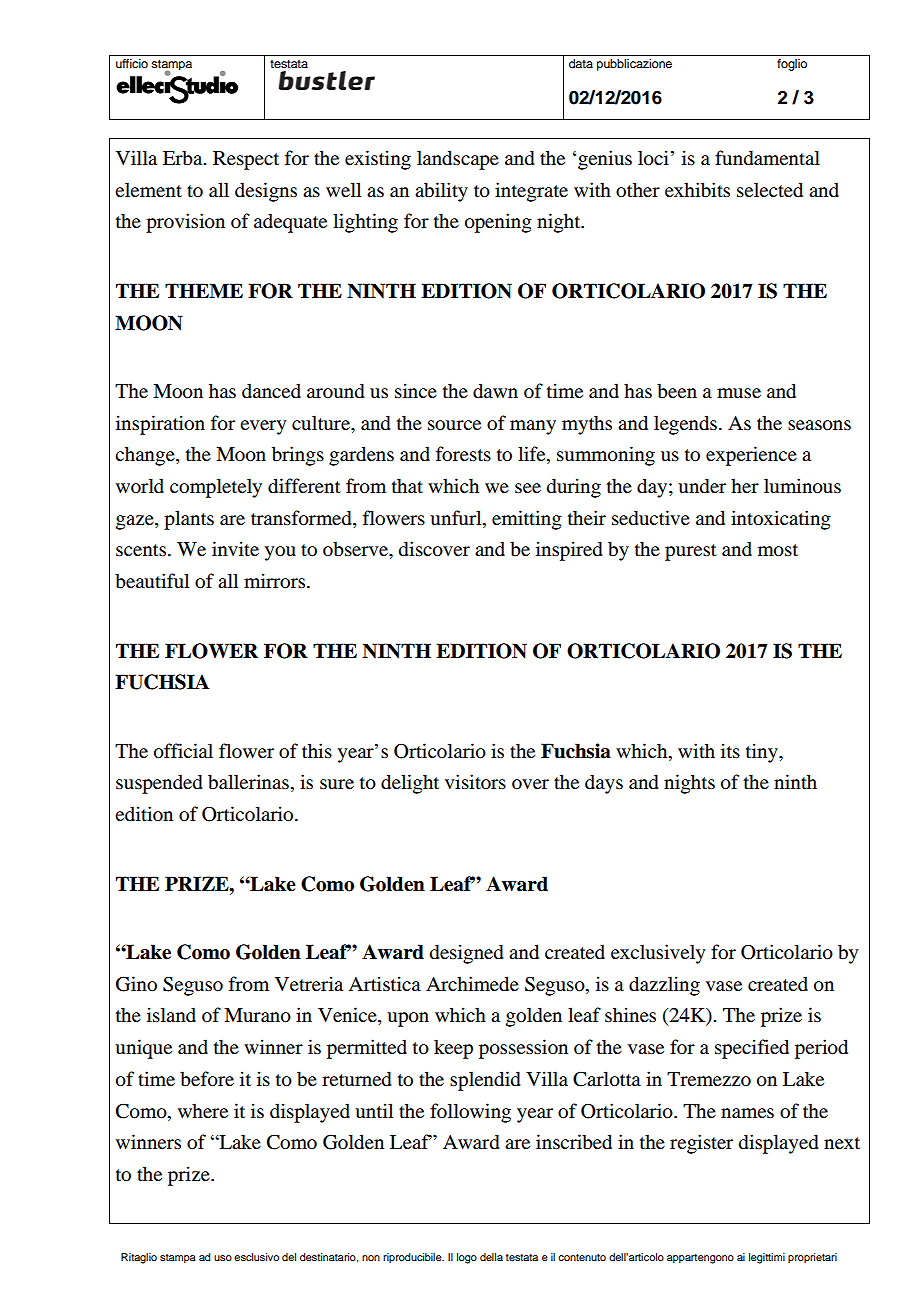 The width and height of the screenshot is (924, 1308). I want to click on logo, so click(467, 1258).
